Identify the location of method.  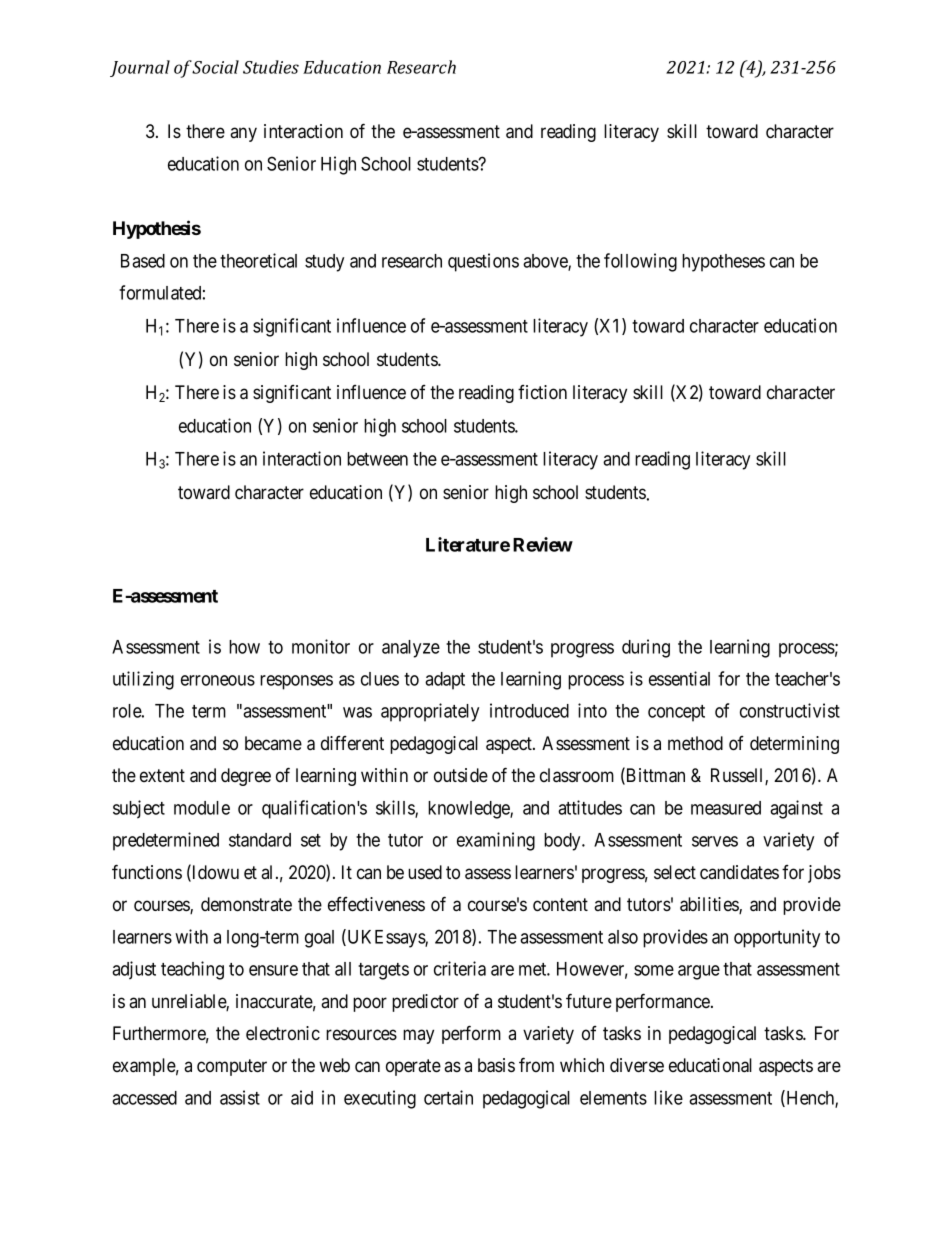
(695, 743).
